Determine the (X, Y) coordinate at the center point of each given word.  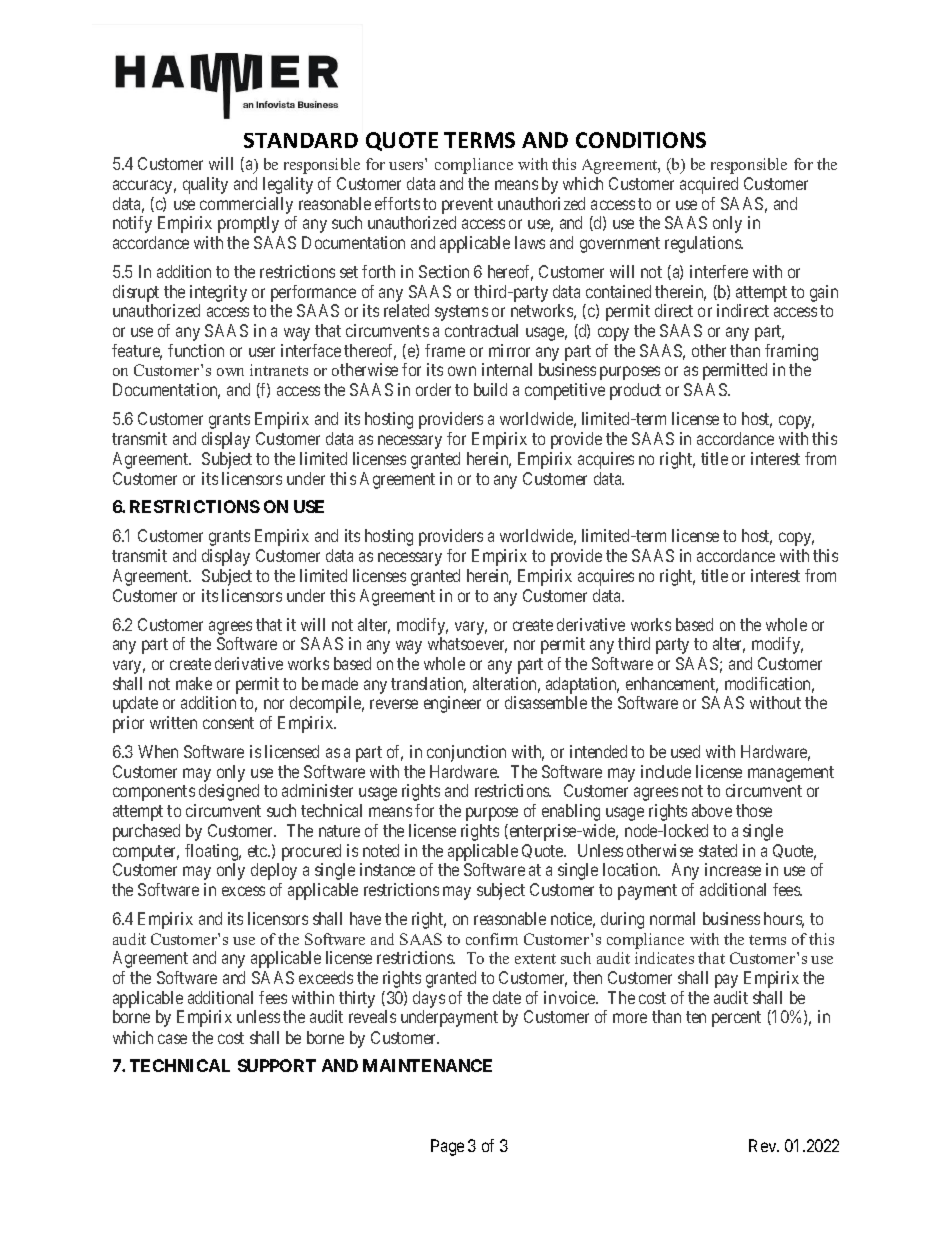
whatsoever (467, 645)
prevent (467, 207)
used (685, 751)
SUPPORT (277, 1065)
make (194, 683)
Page (447, 1147)
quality (205, 185)
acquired (709, 185)
